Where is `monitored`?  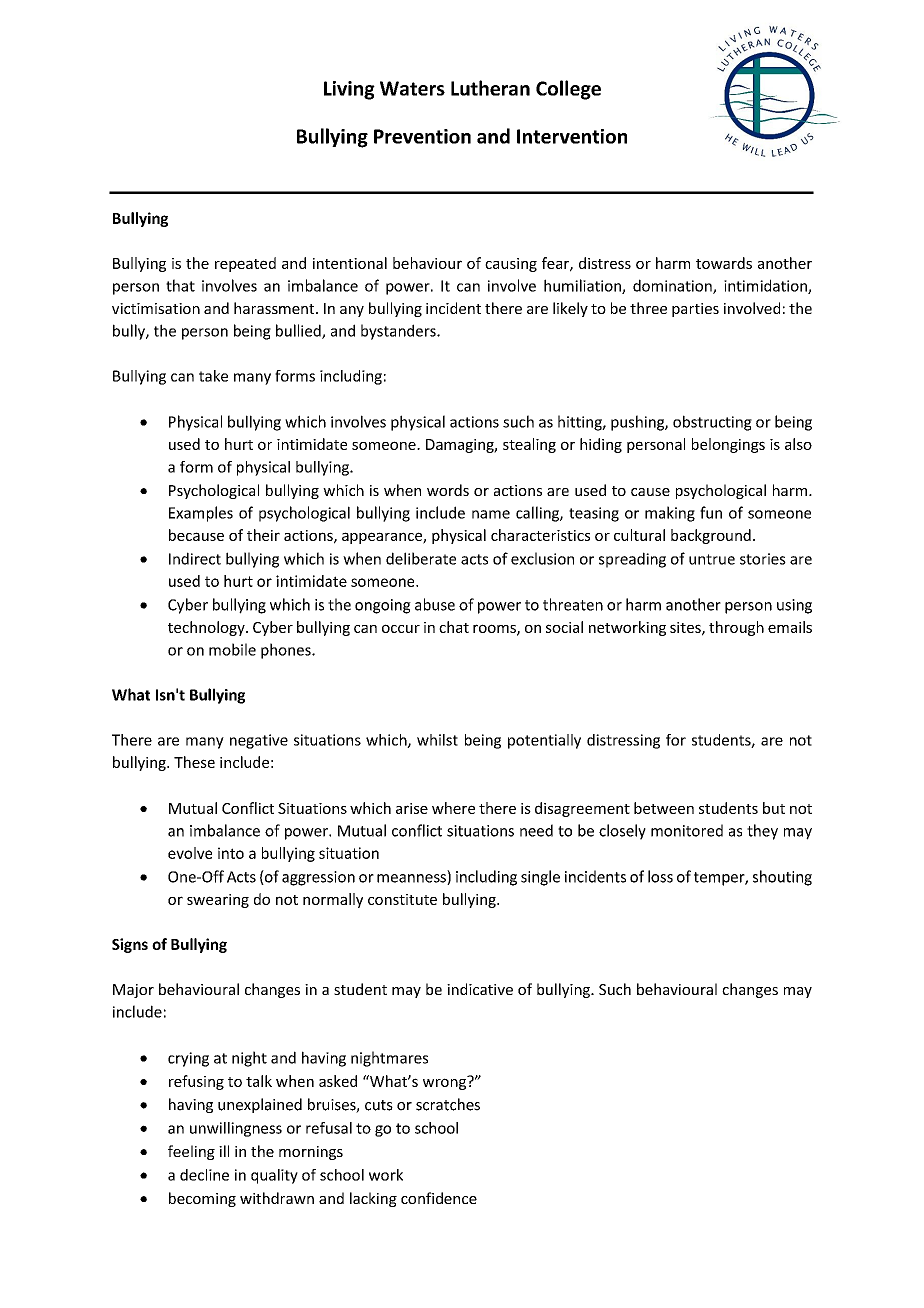 monitored is located at coordinates (687, 830).
